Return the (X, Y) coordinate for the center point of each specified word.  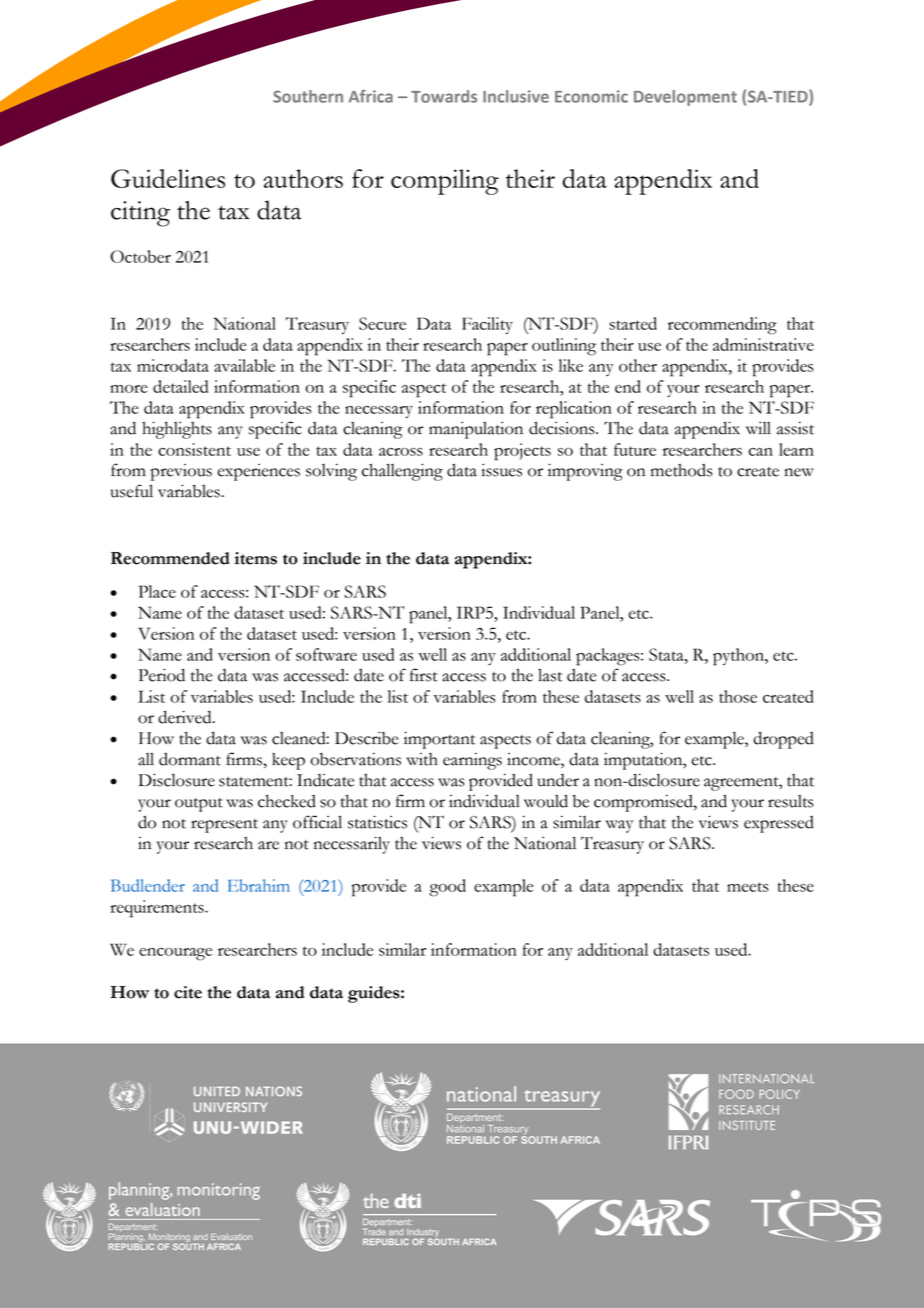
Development (685, 98)
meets (748, 887)
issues (501, 470)
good (447, 888)
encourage (175, 954)
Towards (444, 96)
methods (682, 470)
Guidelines (168, 178)
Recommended (170, 558)
